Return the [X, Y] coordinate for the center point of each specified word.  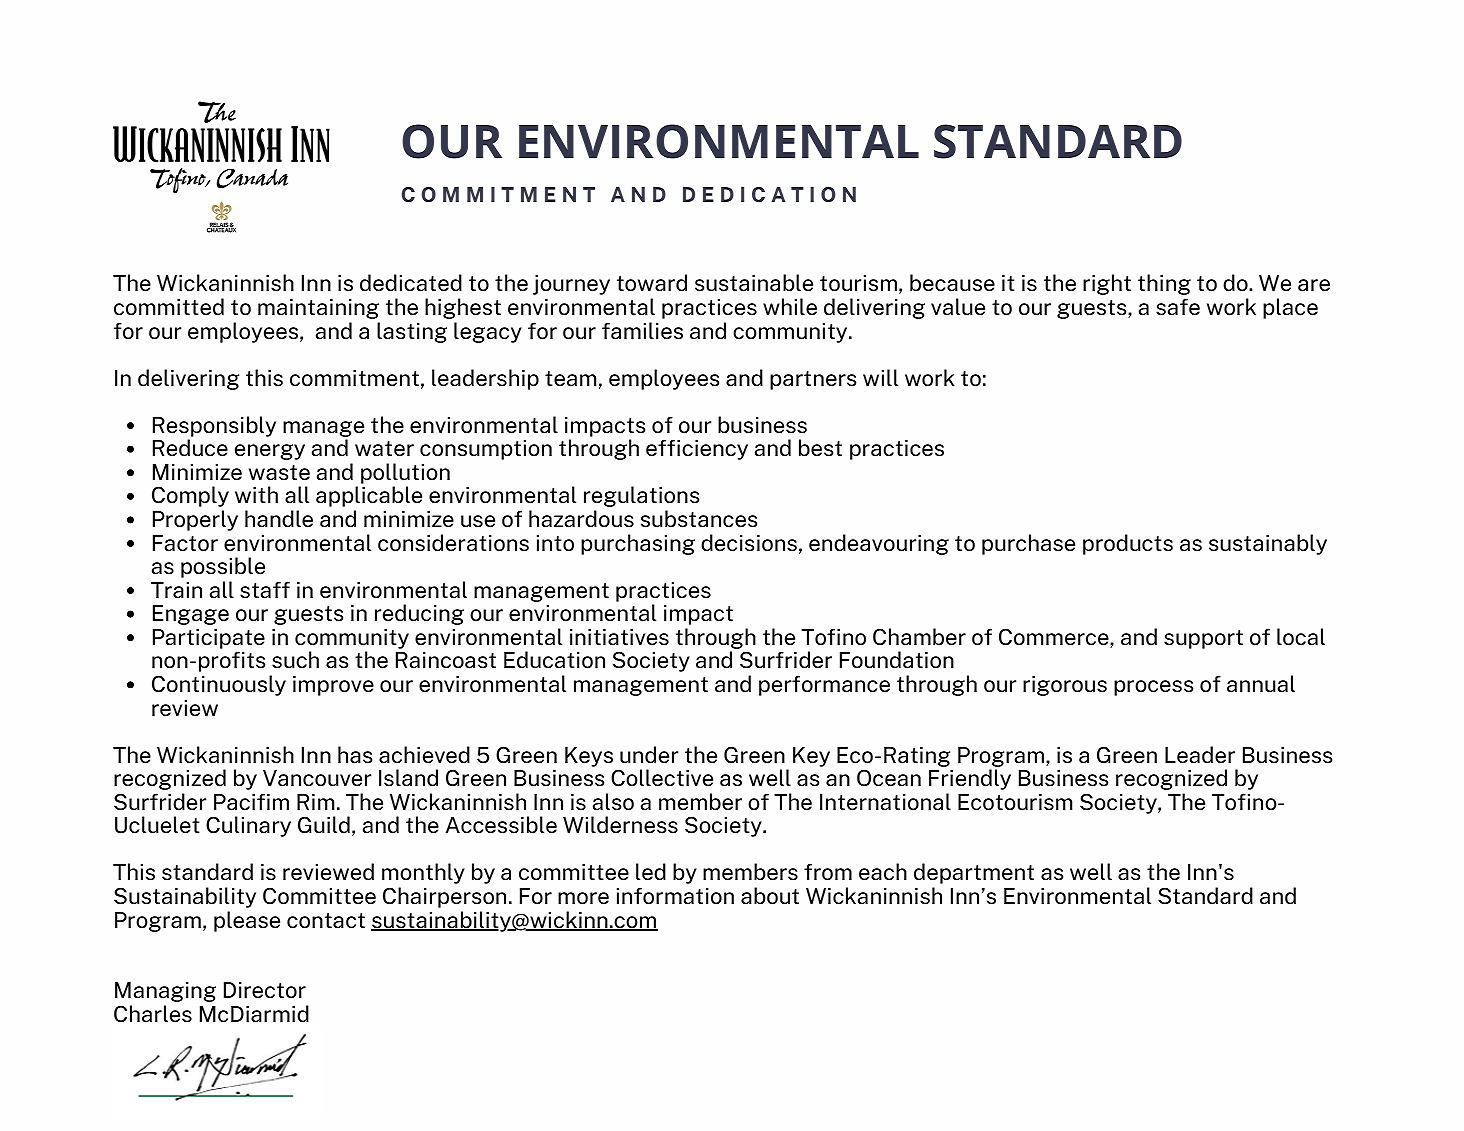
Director [265, 990]
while [790, 307]
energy [270, 452]
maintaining [318, 309]
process [1153, 688]
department [974, 873]
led [651, 872]
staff [265, 590]
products [1128, 544]
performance [824, 686]
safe [1178, 307]
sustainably [1268, 544]
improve [333, 686]
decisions [749, 543]
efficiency [697, 450]
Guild [324, 825]
